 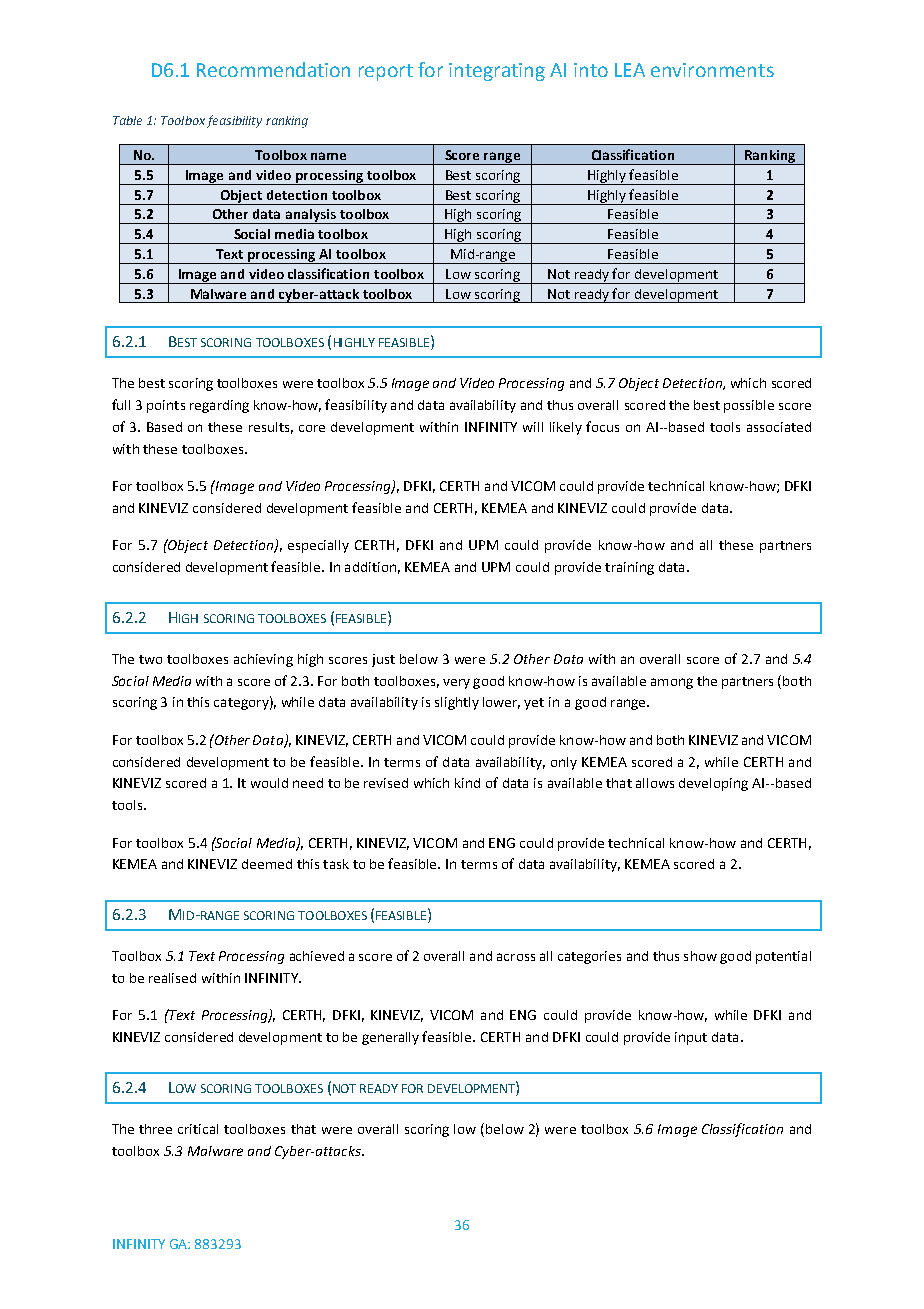 I want to click on environments, so click(x=712, y=70).
